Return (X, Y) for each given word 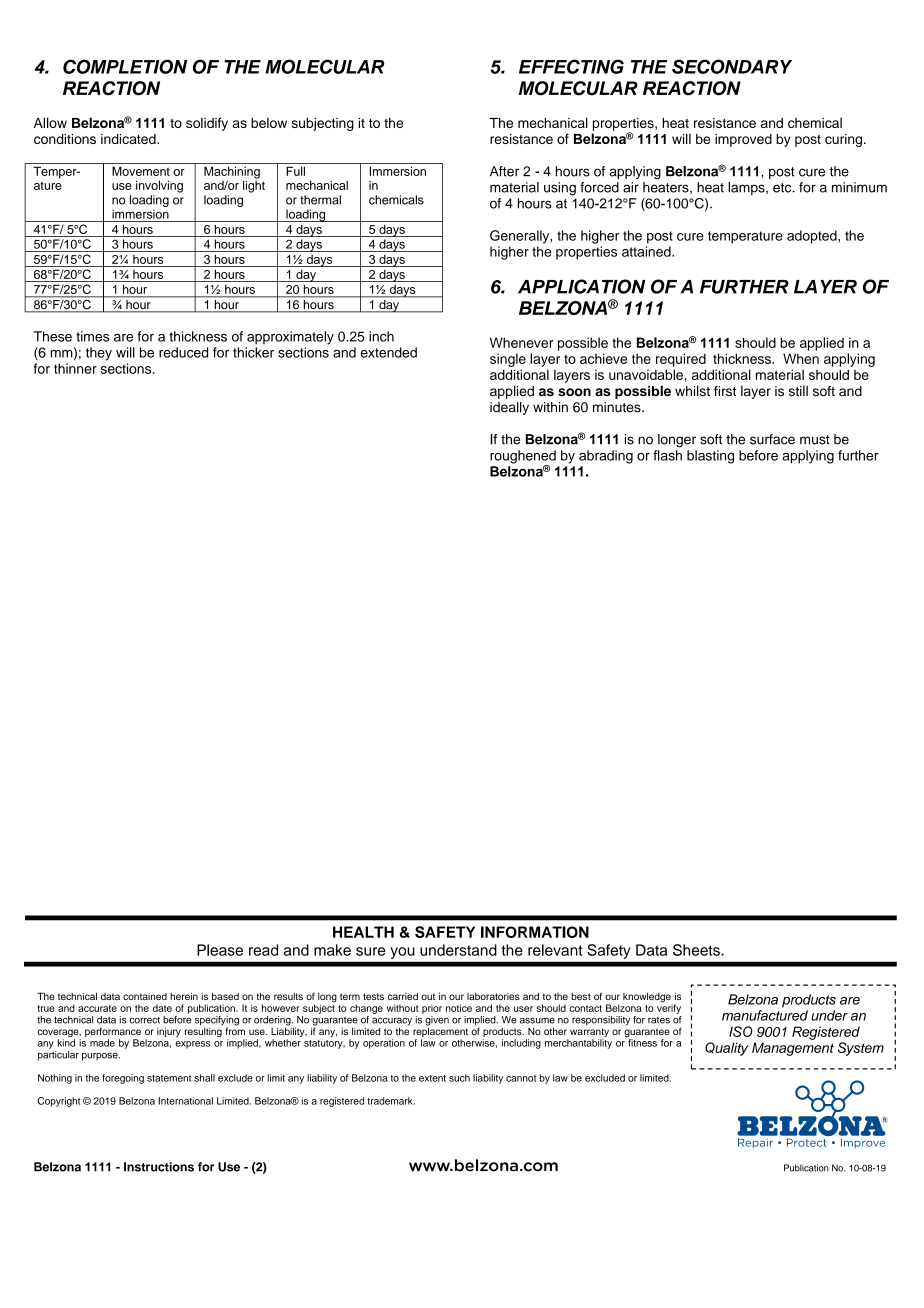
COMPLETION (125, 66)
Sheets (697, 950)
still (798, 391)
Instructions (159, 1167)
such (459, 1078)
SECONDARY (732, 66)
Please (220, 950)
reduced (183, 352)
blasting (710, 457)
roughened (523, 458)
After (504, 171)
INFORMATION (535, 932)
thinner (75, 368)
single (508, 360)
